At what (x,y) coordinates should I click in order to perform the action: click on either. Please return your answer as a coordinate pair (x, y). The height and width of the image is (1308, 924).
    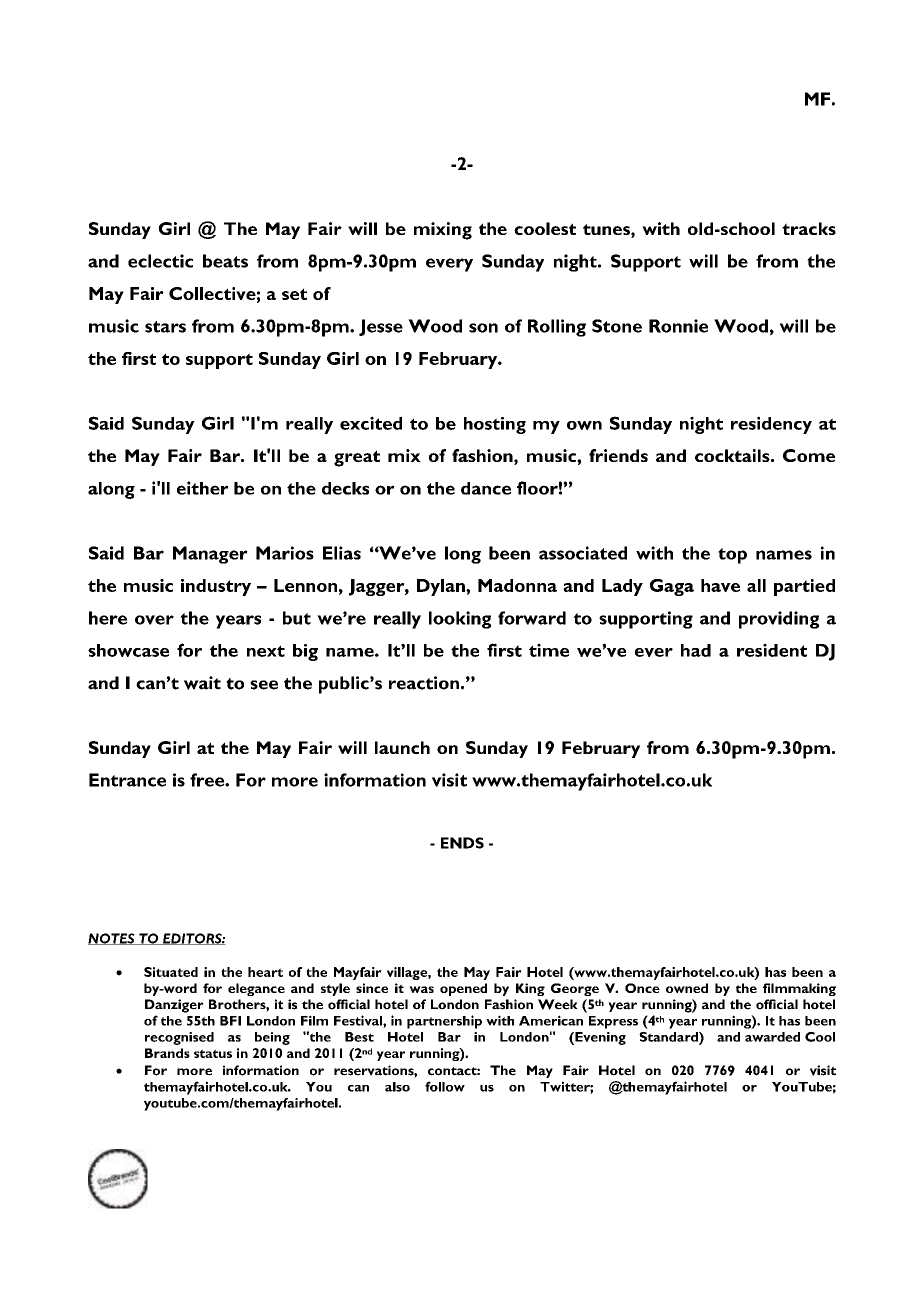
    Looking at the image, I should click on (203, 488).
